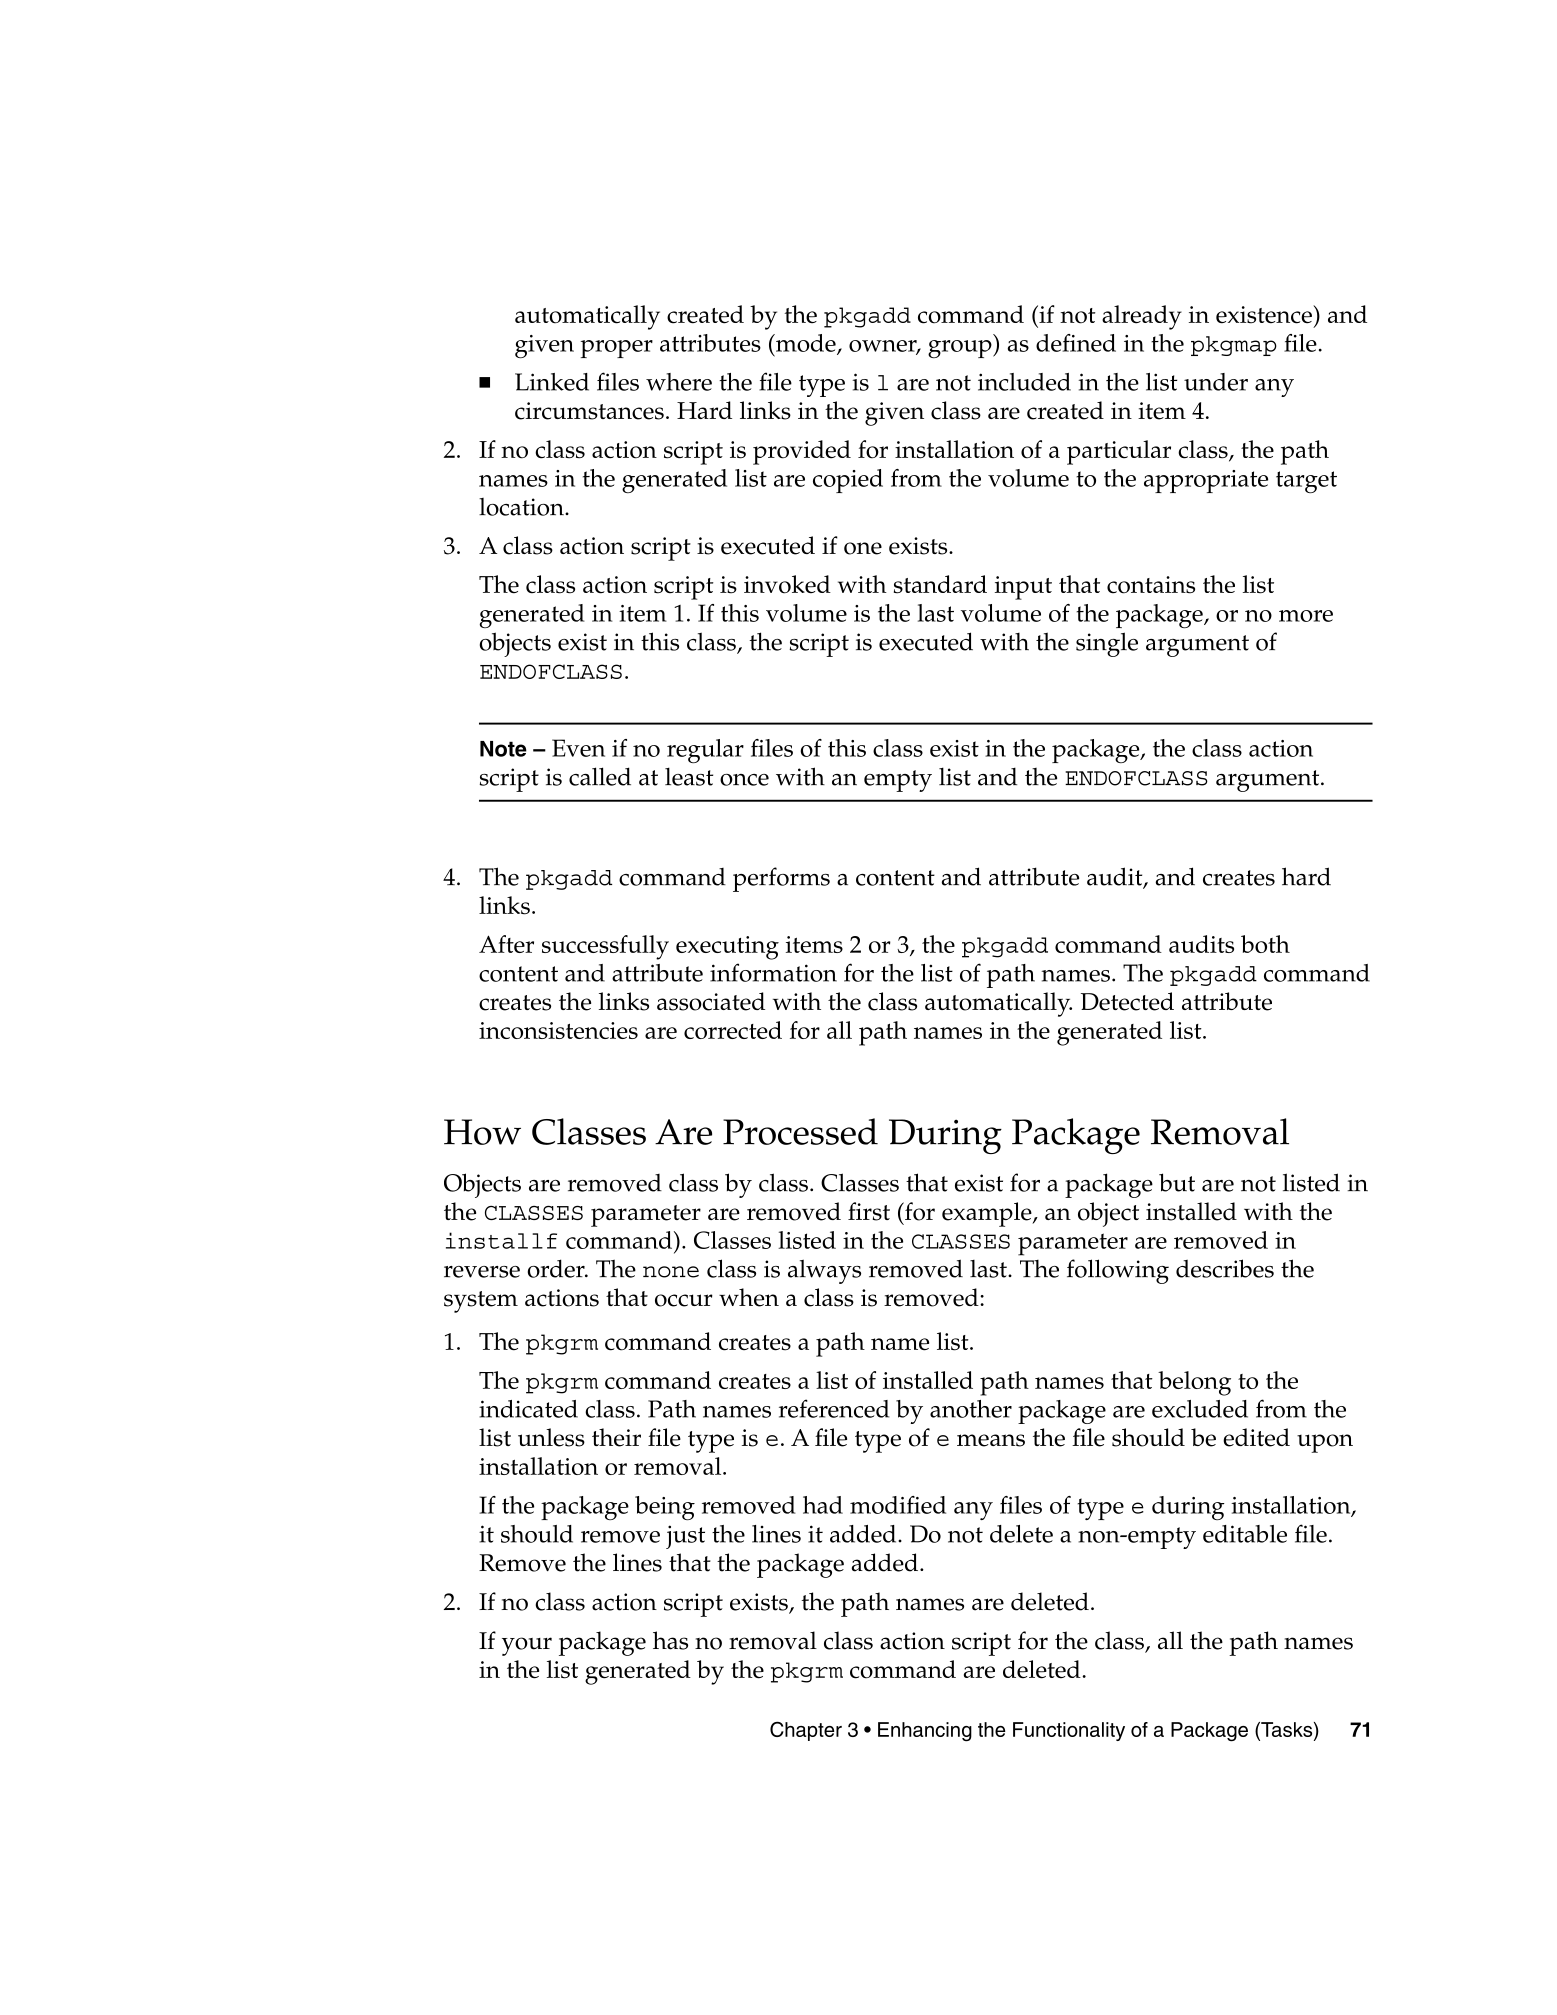 Image resolution: width=1557 pixels, height=2015 pixels. What do you see at coordinates (925, 1731) in the screenshot?
I see `Enhancing` at bounding box center [925, 1731].
